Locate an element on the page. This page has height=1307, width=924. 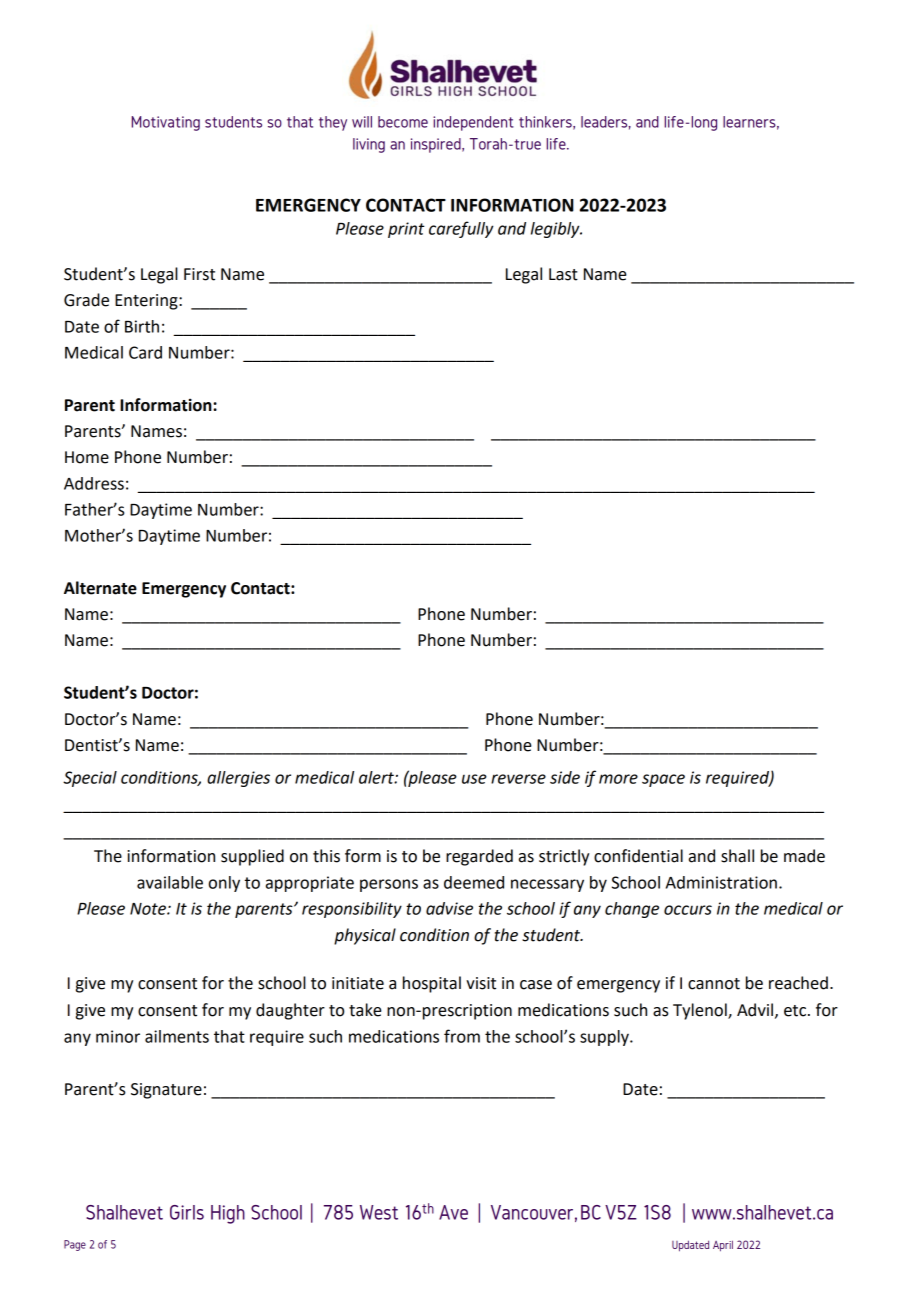
Last is located at coordinates (563, 274).
